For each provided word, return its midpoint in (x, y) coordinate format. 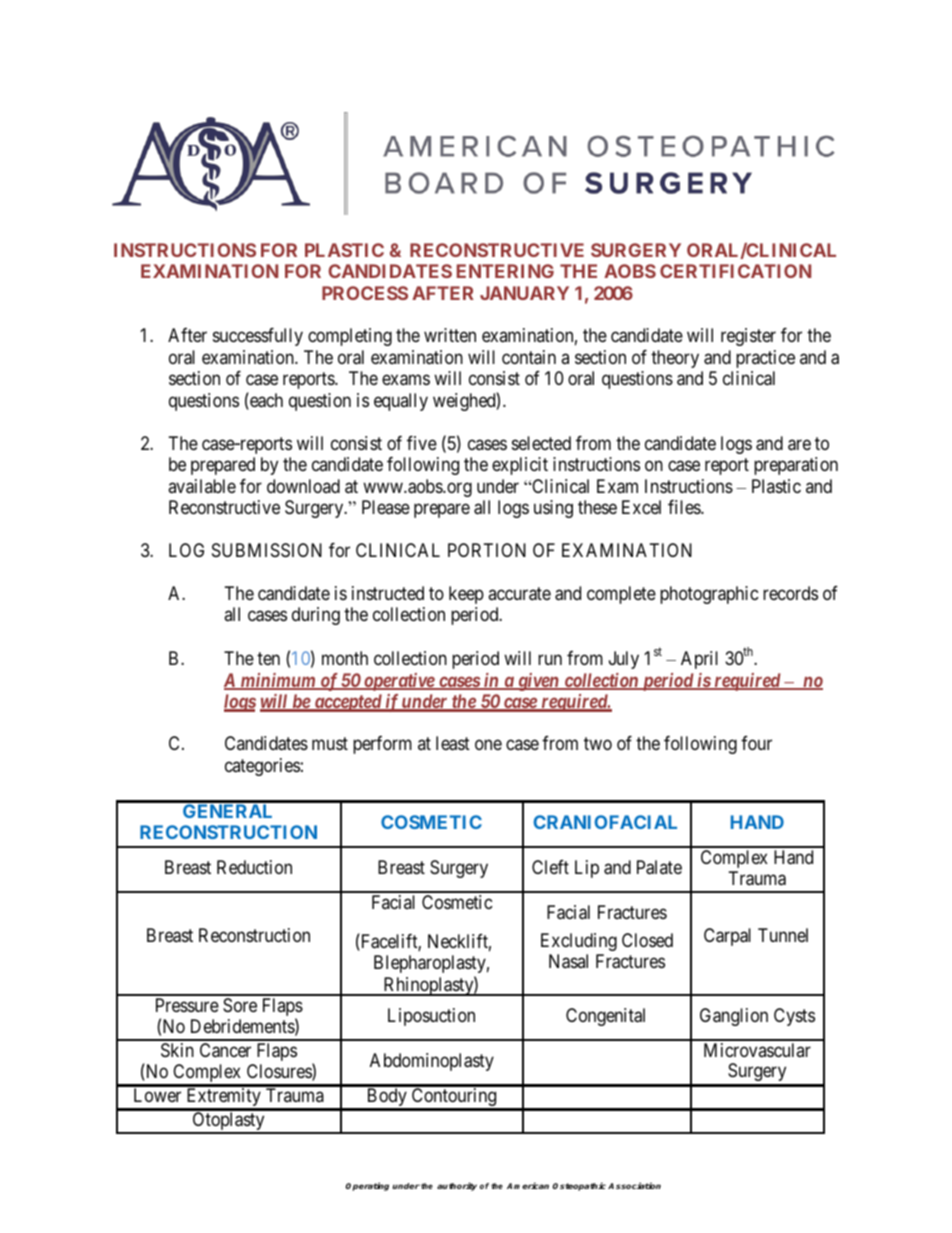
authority (457, 1186)
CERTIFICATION (735, 271)
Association (634, 1185)
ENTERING (505, 271)
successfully (258, 337)
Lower (157, 1095)
